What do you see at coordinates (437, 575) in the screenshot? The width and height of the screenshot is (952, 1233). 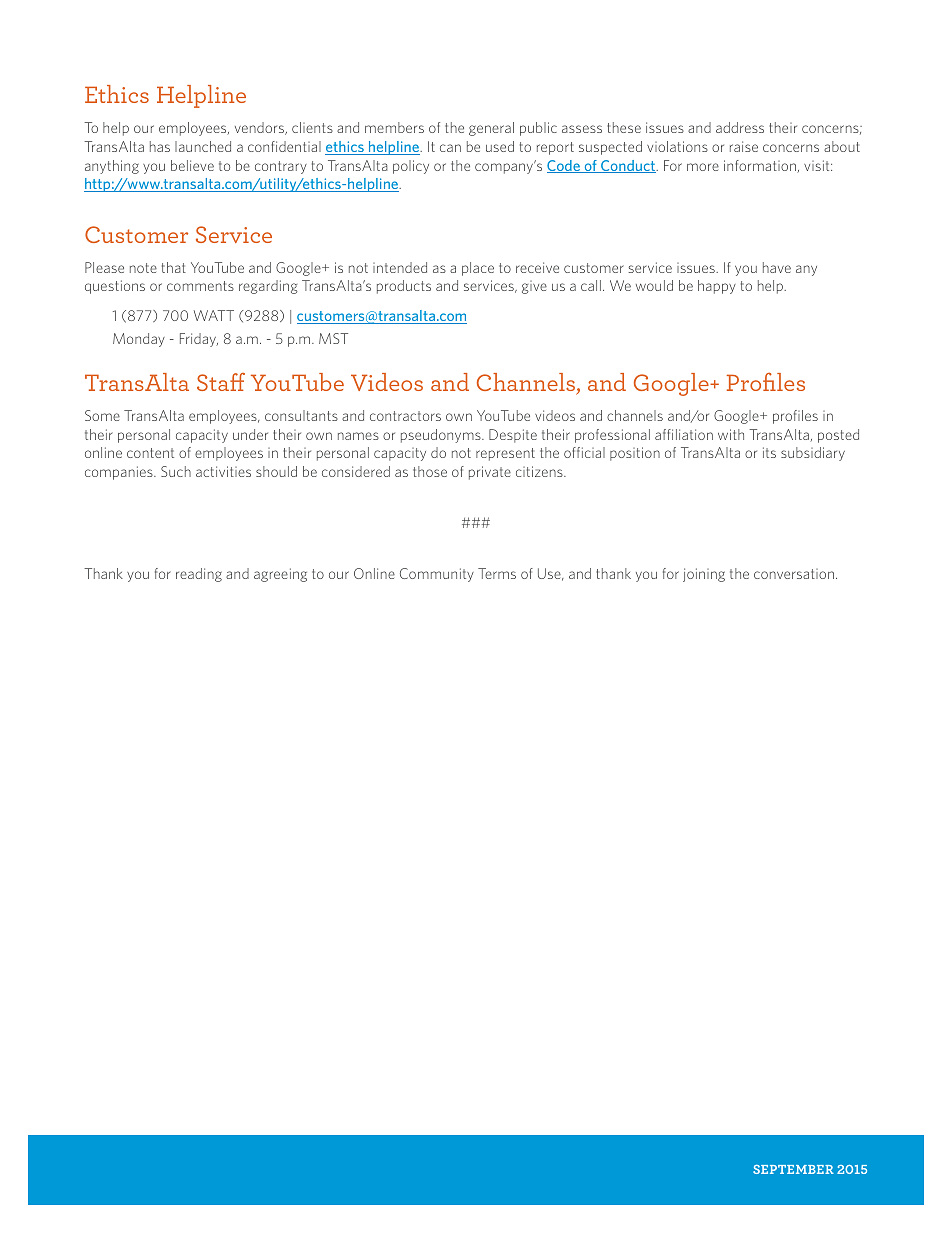 I see `Community` at bounding box center [437, 575].
